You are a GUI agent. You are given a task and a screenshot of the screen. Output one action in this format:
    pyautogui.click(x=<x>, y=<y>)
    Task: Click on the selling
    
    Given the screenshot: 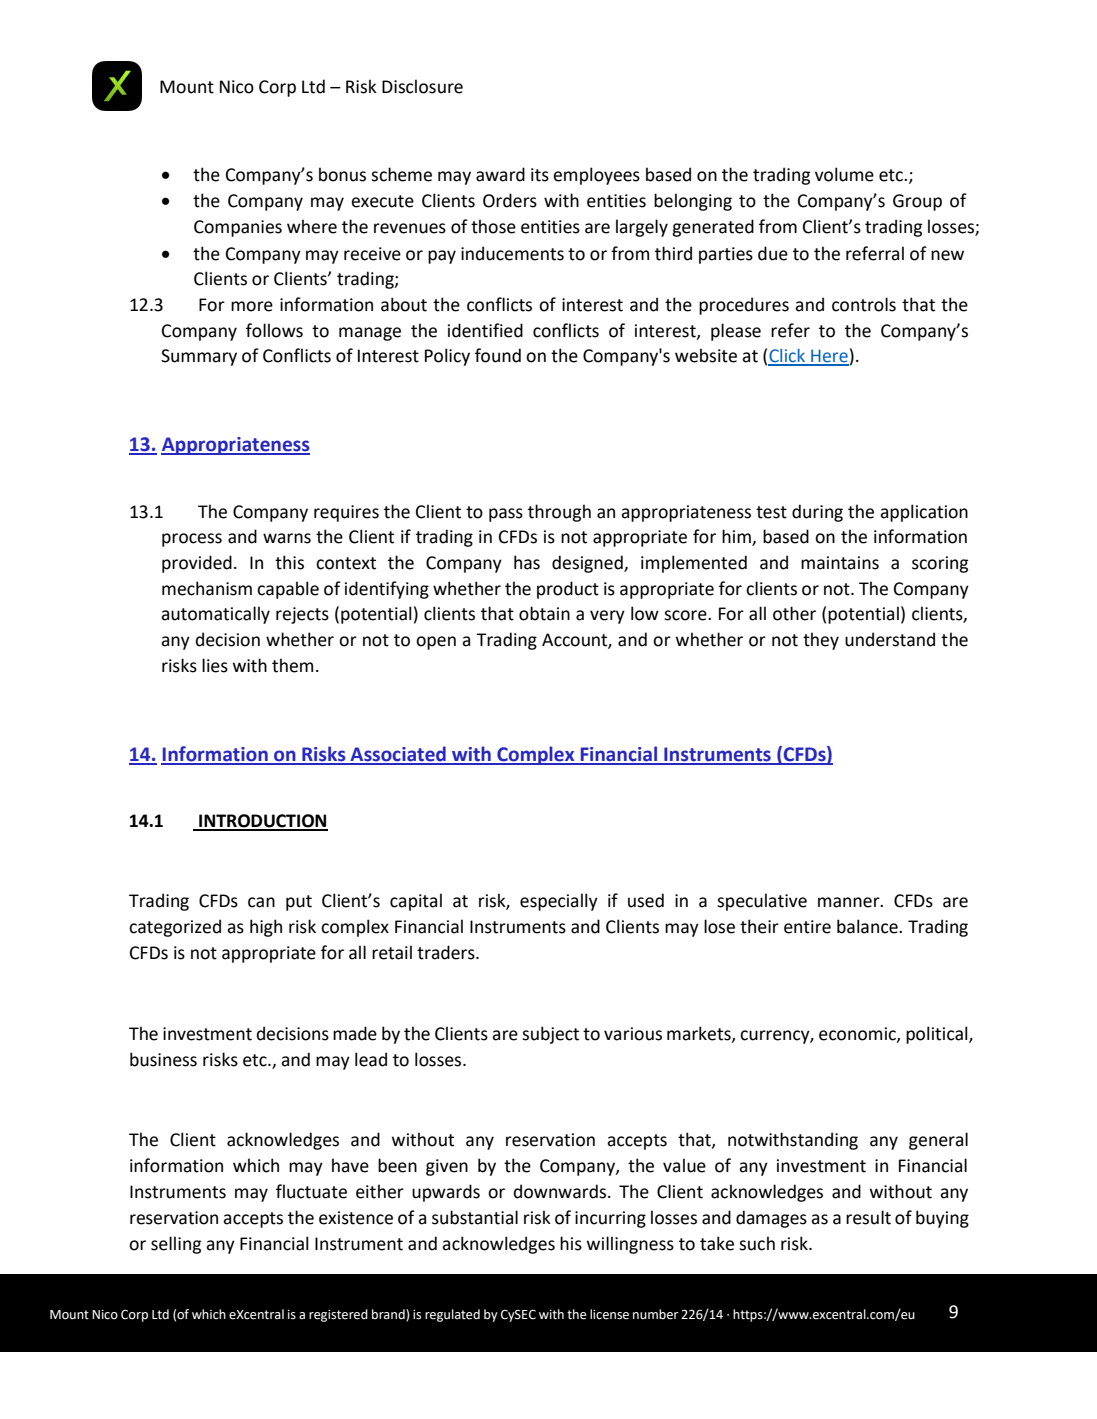 What is the action you would take?
    pyautogui.click(x=176, y=1245)
